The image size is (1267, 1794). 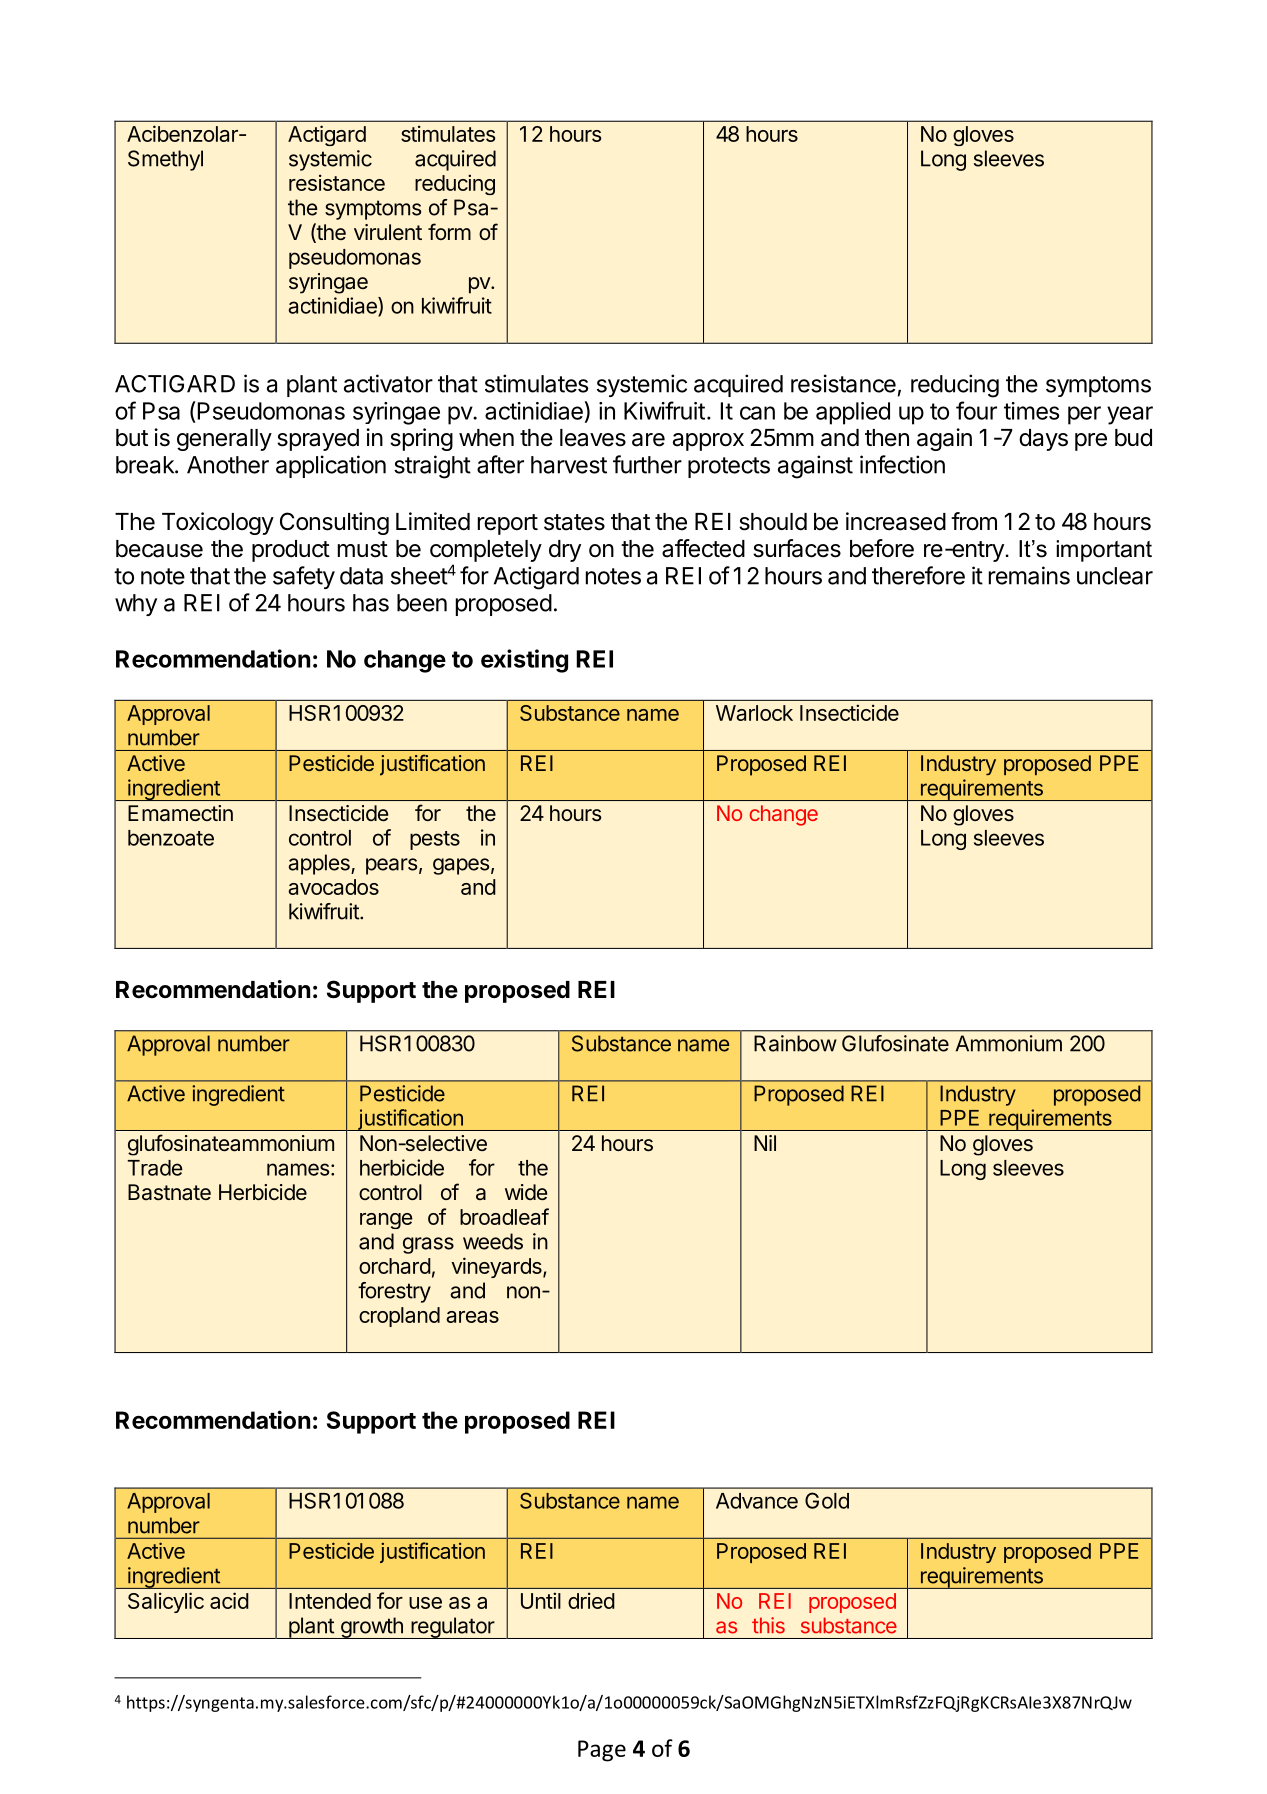 What do you see at coordinates (229, 1600) in the screenshot?
I see `acid` at bounding box center [229, 1600].
